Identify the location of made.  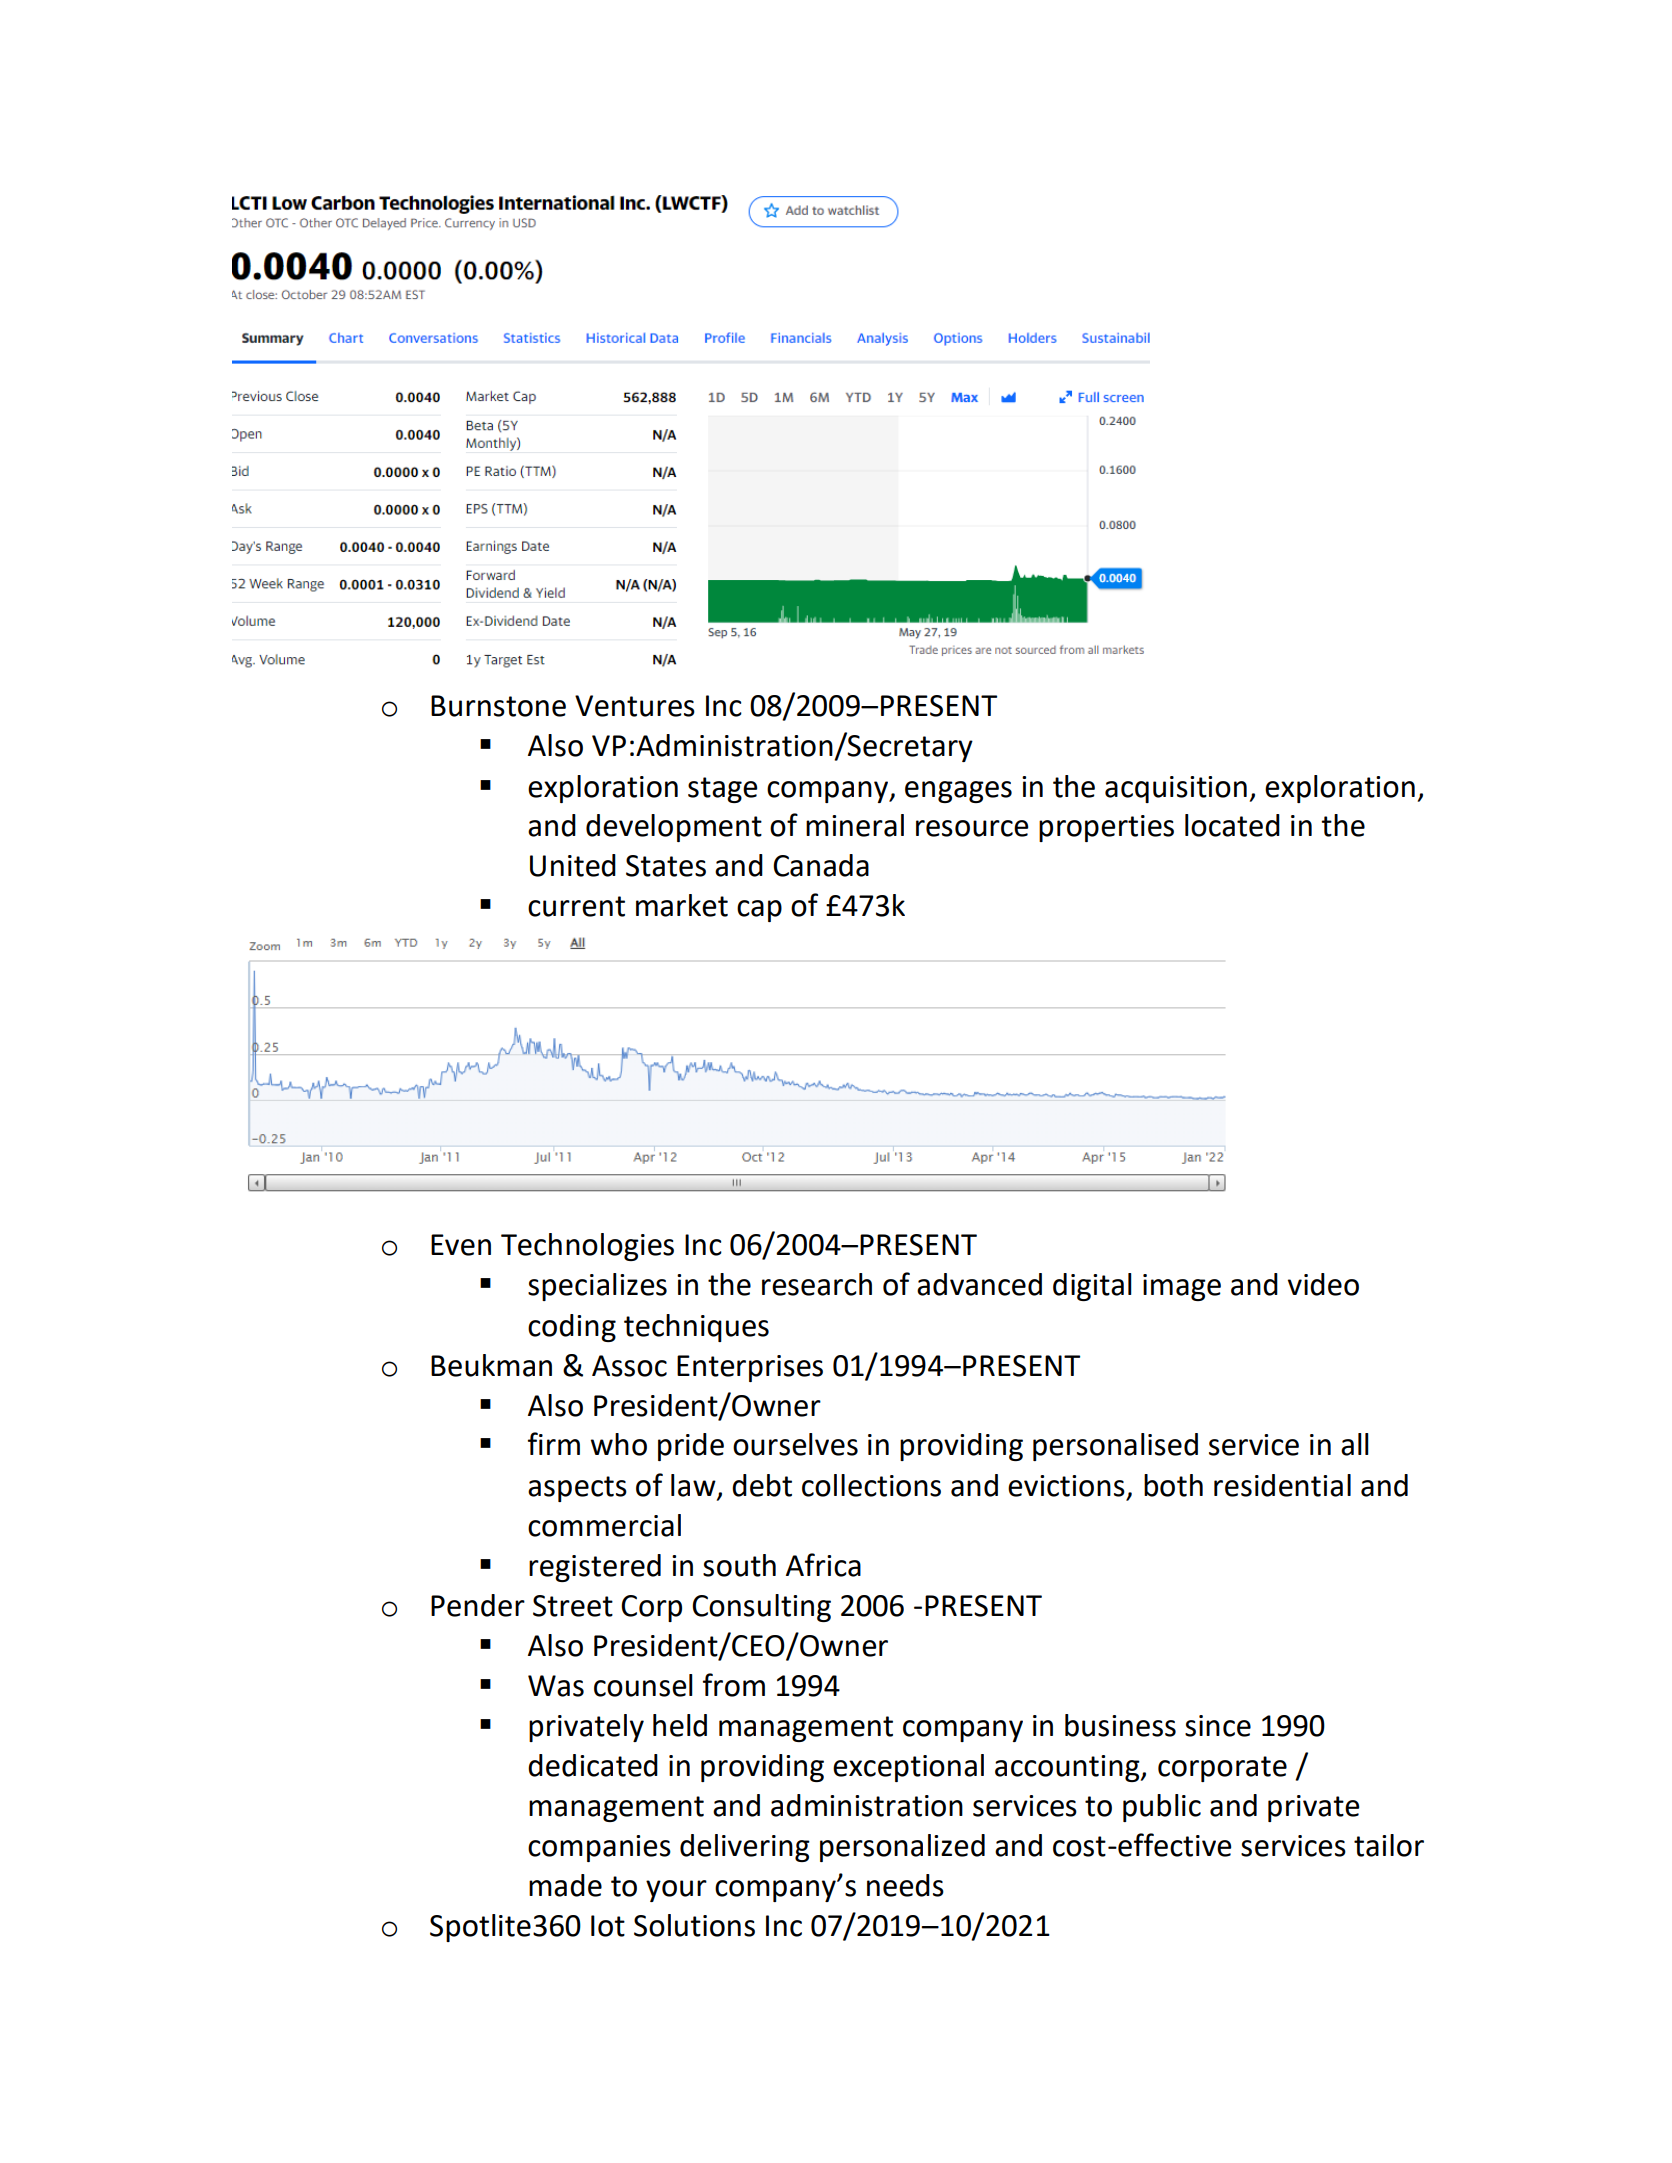
(565, 1885).
